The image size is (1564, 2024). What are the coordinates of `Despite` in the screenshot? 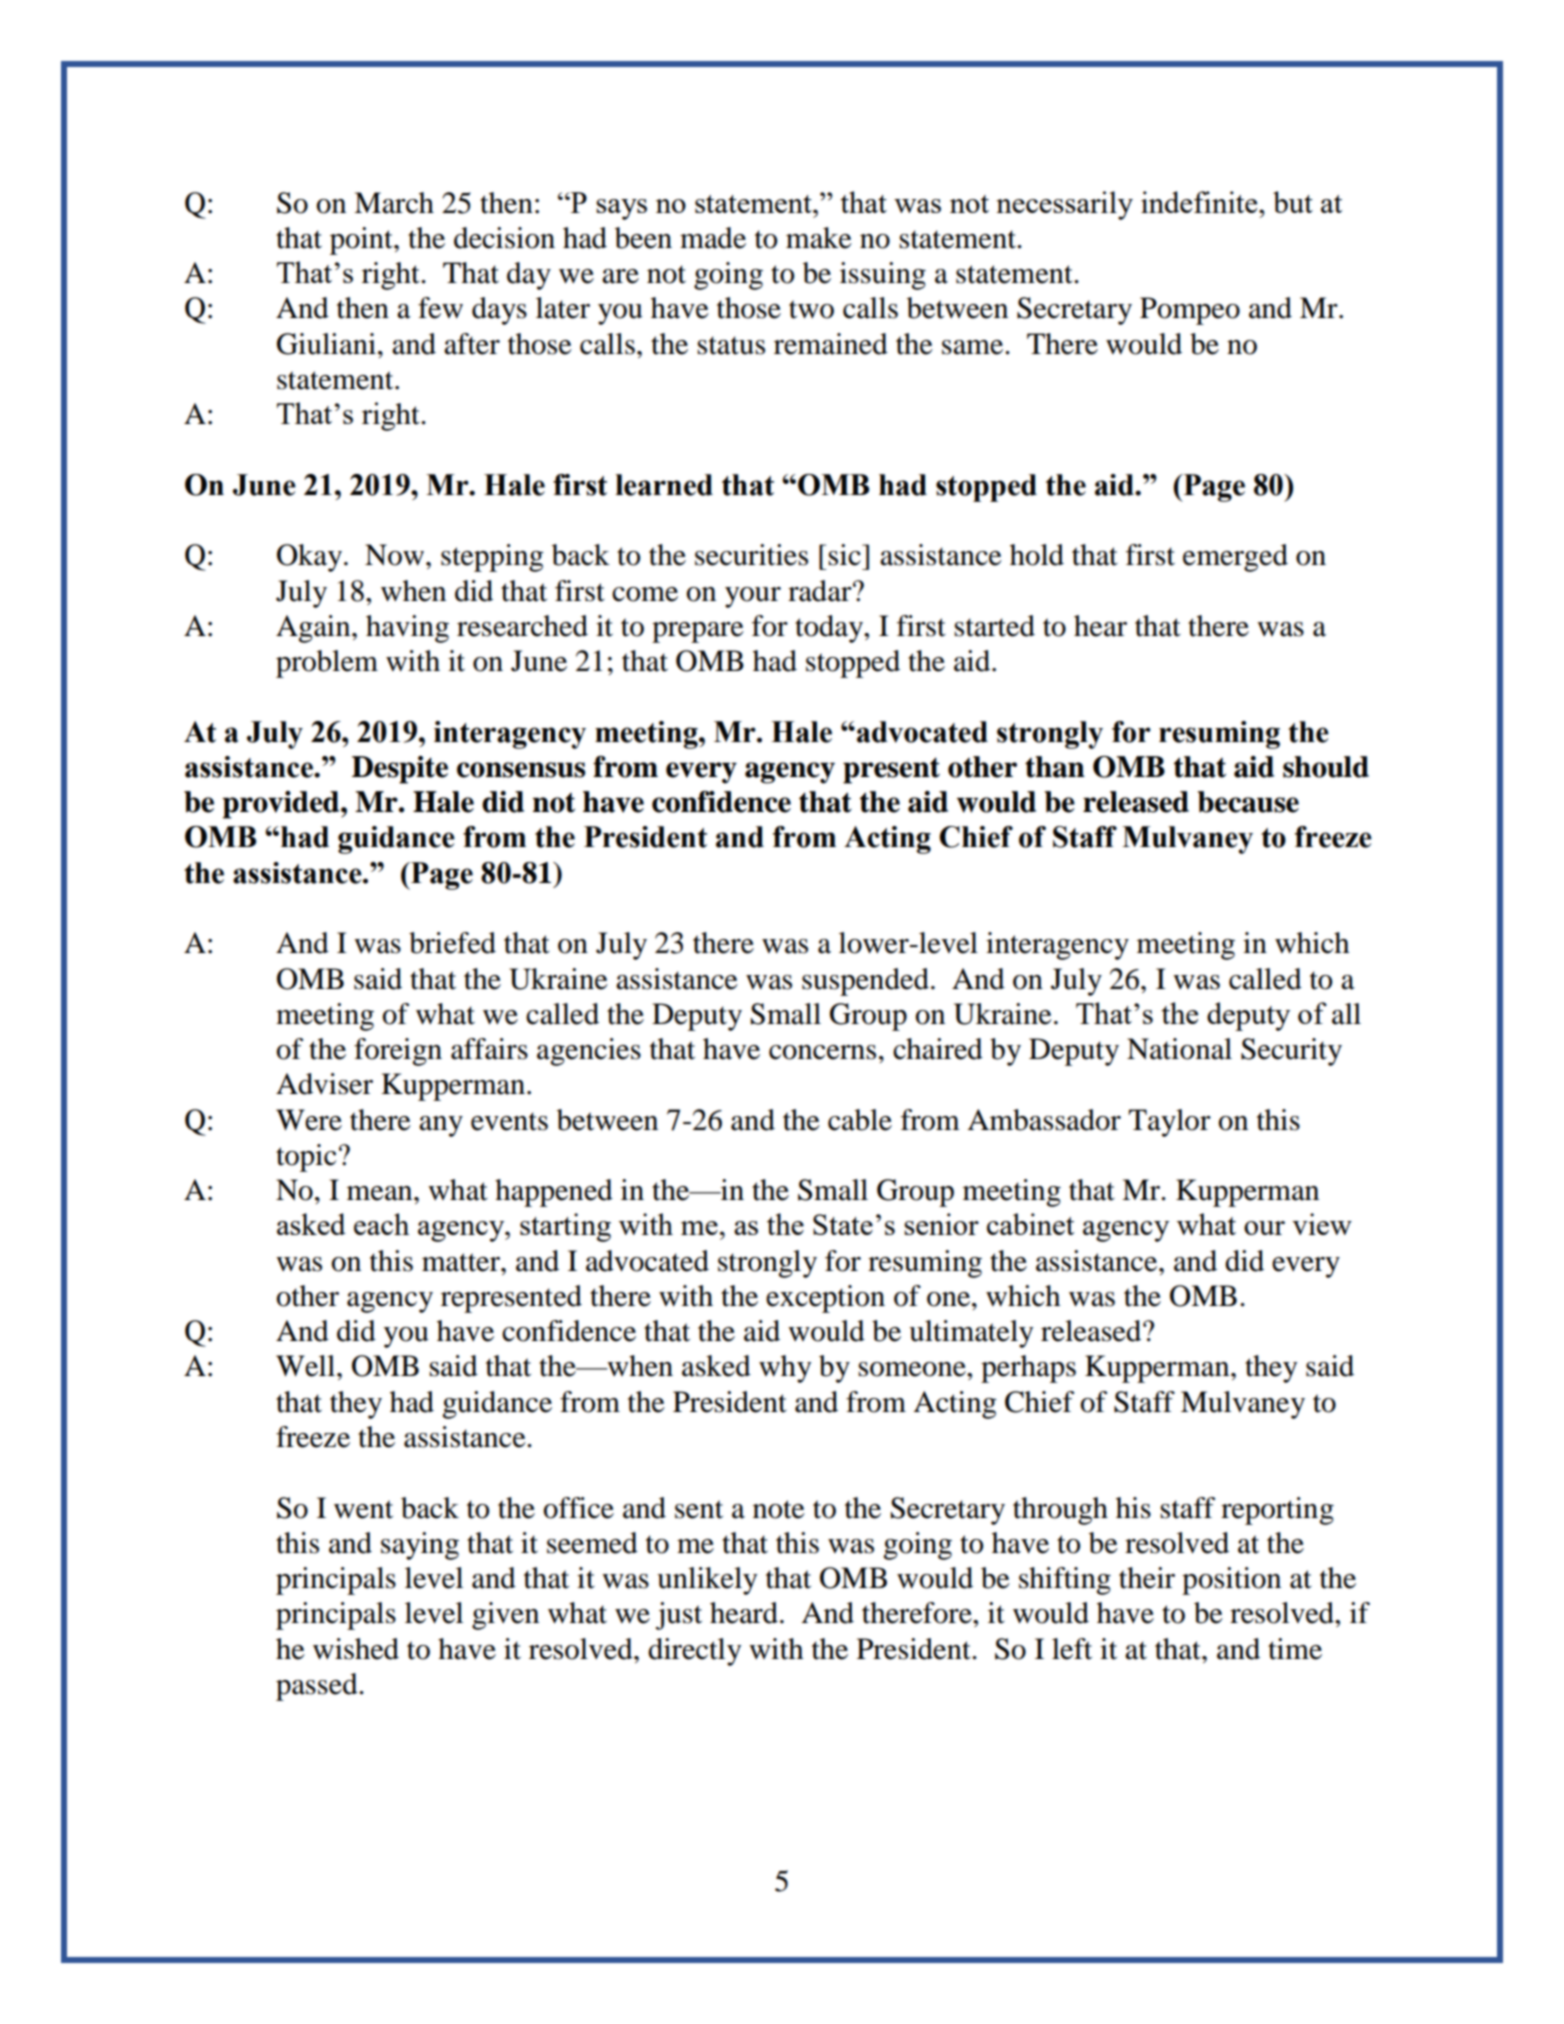 It's located at (400, 770).
